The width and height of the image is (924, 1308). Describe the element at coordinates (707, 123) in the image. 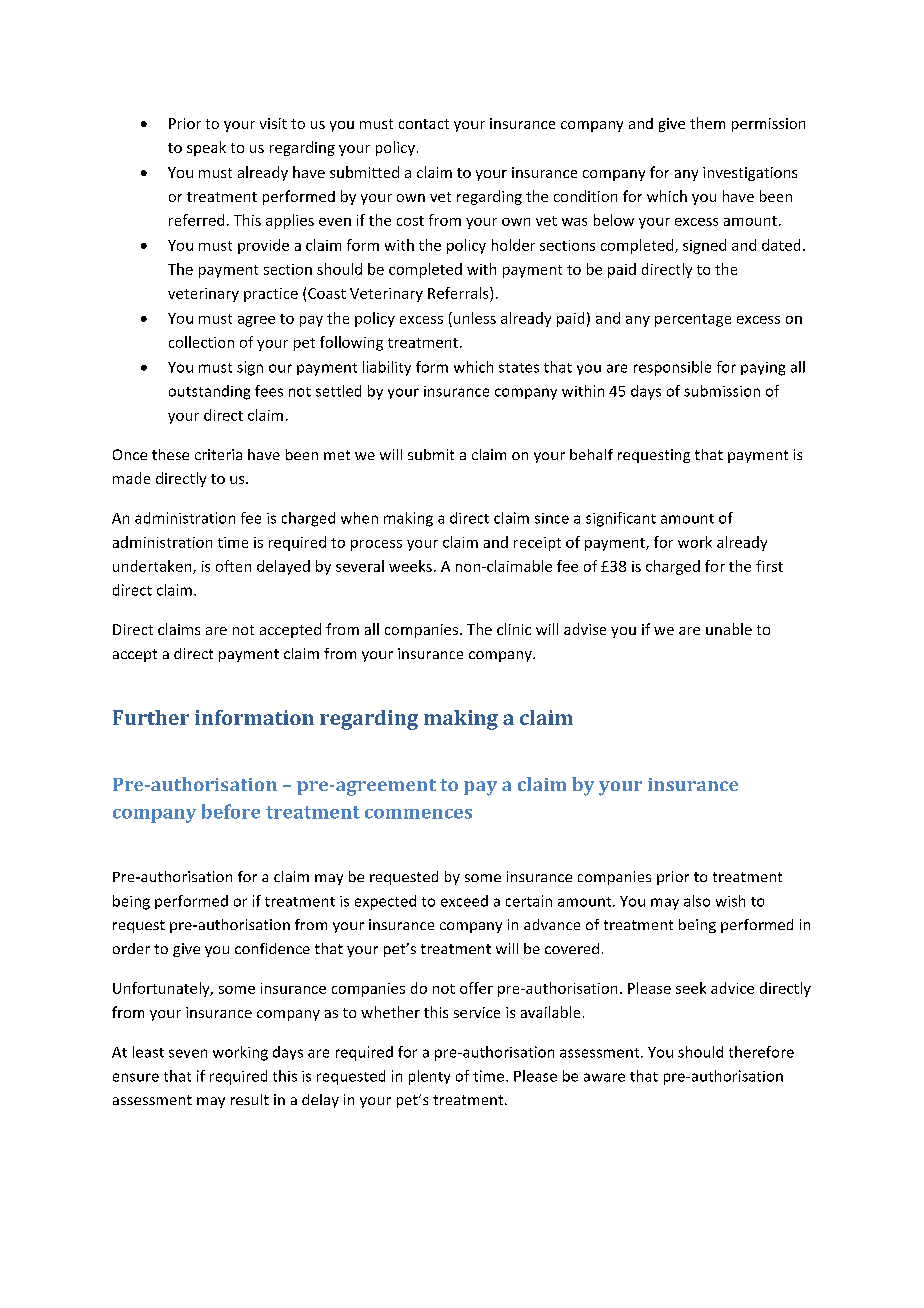

I see `them` at that location.
